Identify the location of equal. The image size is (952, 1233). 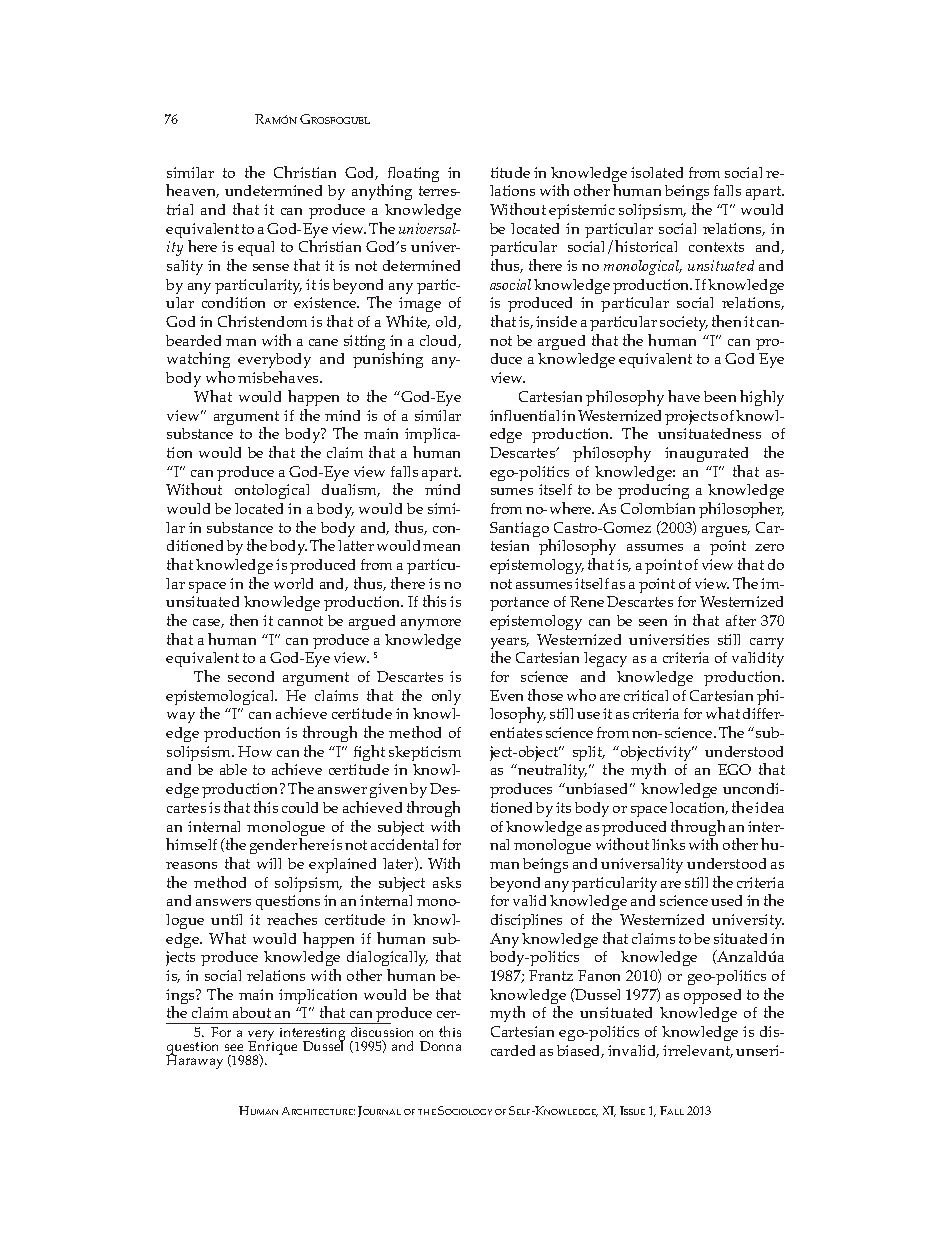
(256, 248).
